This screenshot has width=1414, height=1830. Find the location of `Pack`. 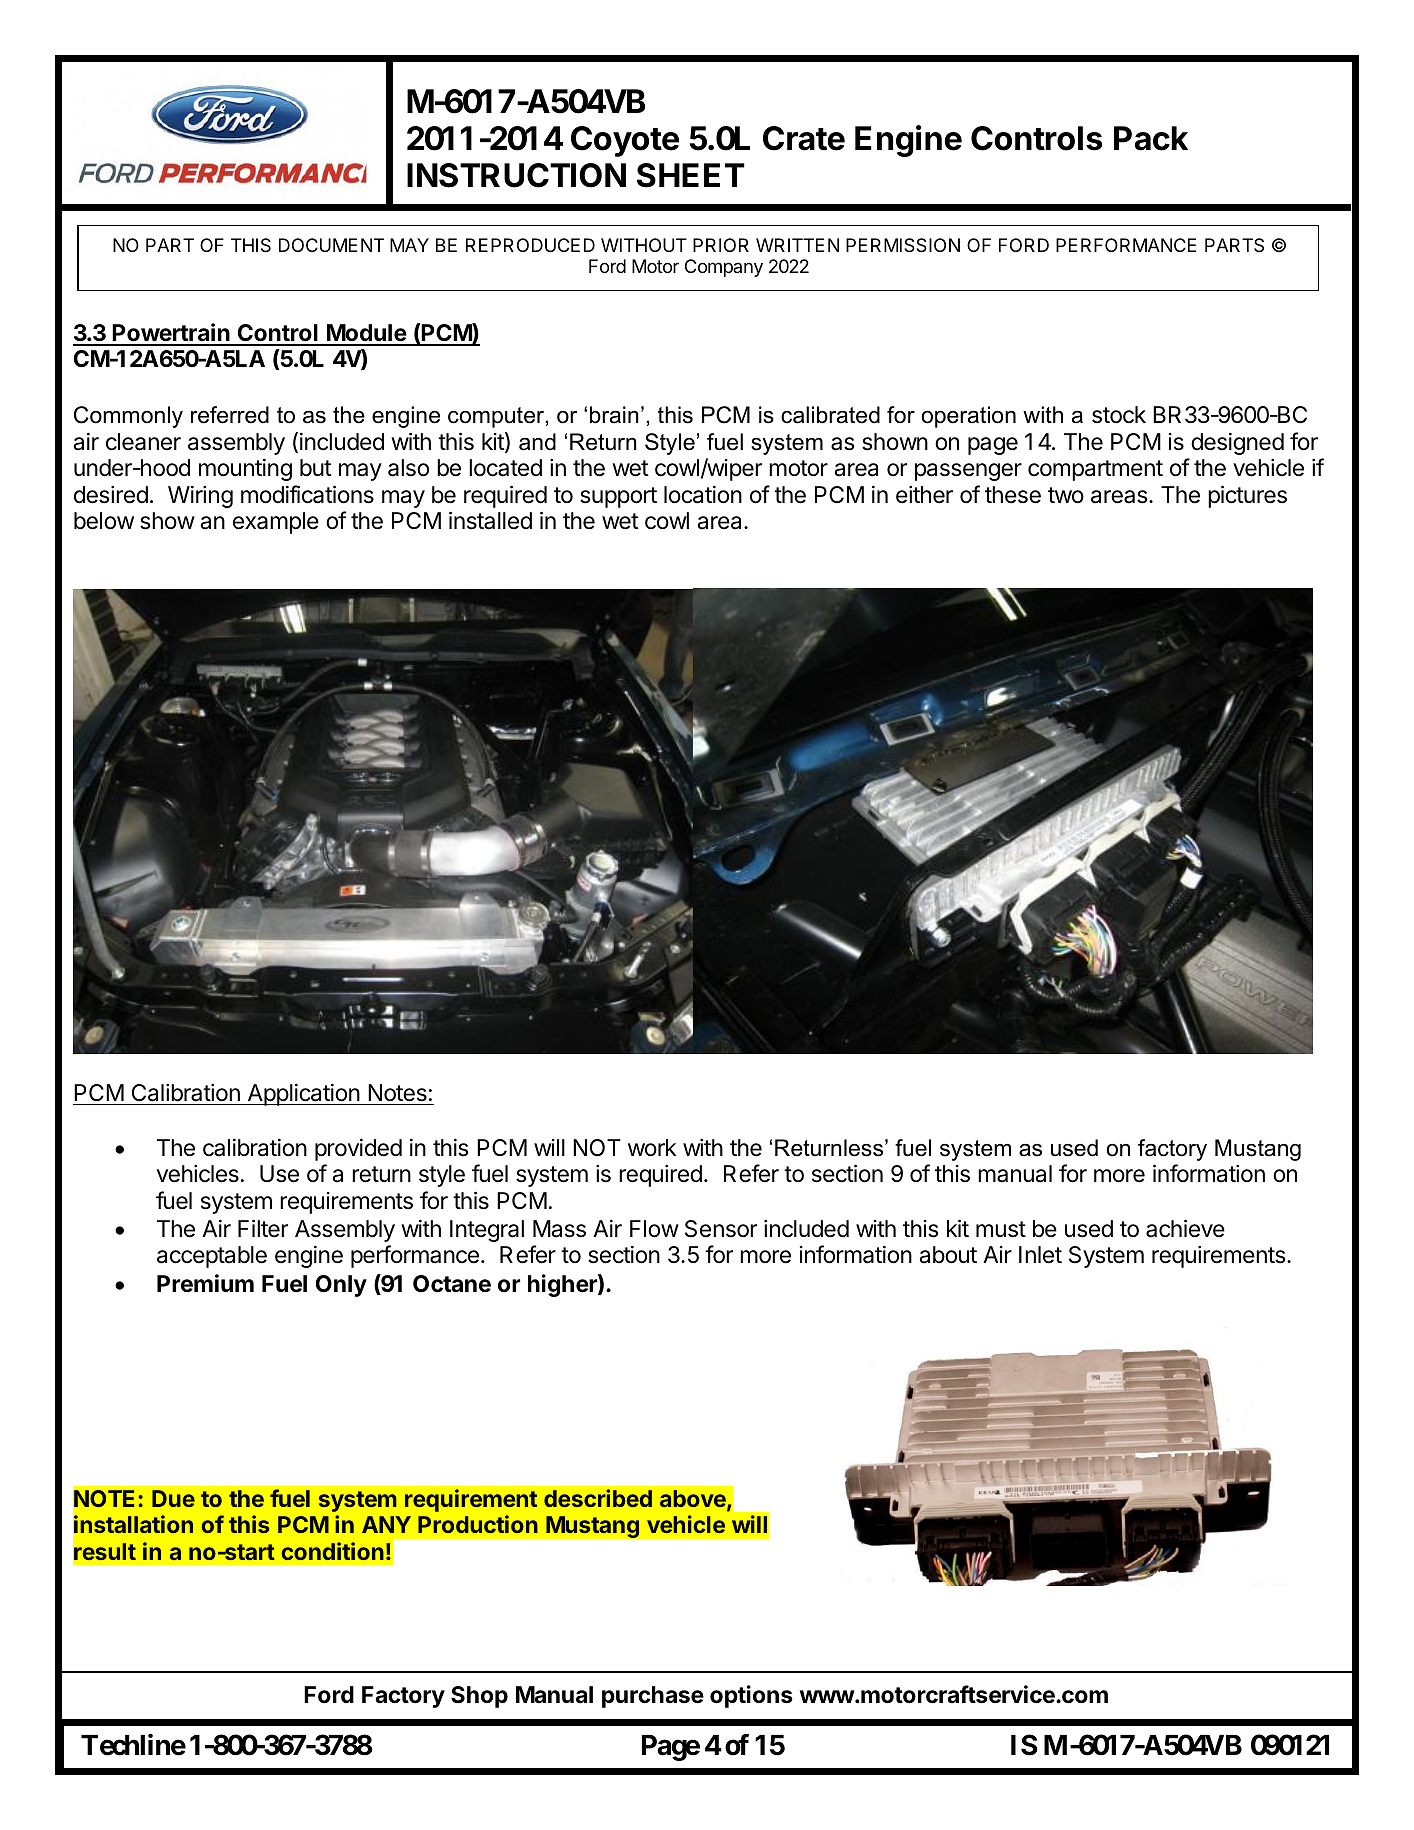

Pack is located at coordinates (1151, 138).
